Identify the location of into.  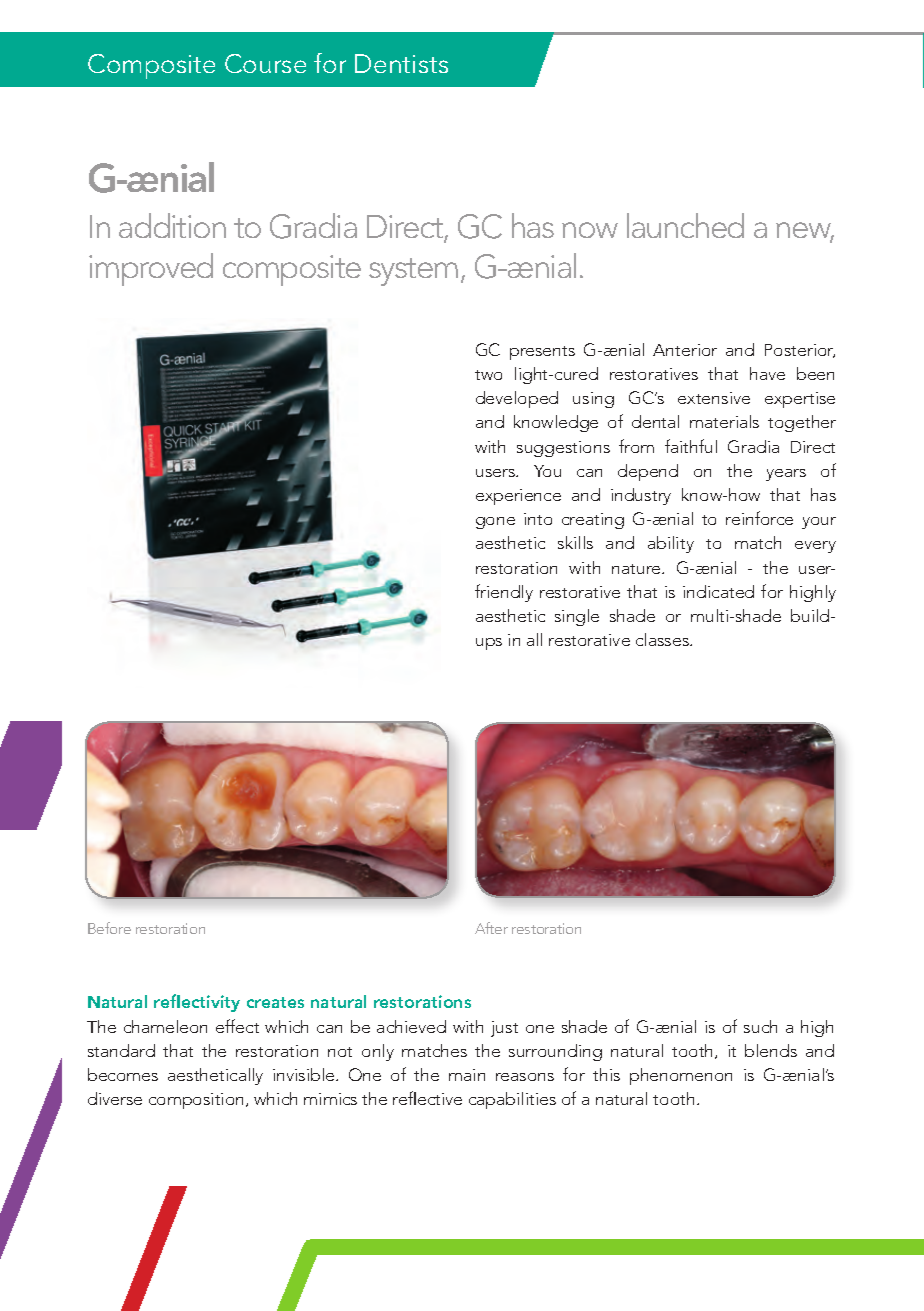
(538, 519).
